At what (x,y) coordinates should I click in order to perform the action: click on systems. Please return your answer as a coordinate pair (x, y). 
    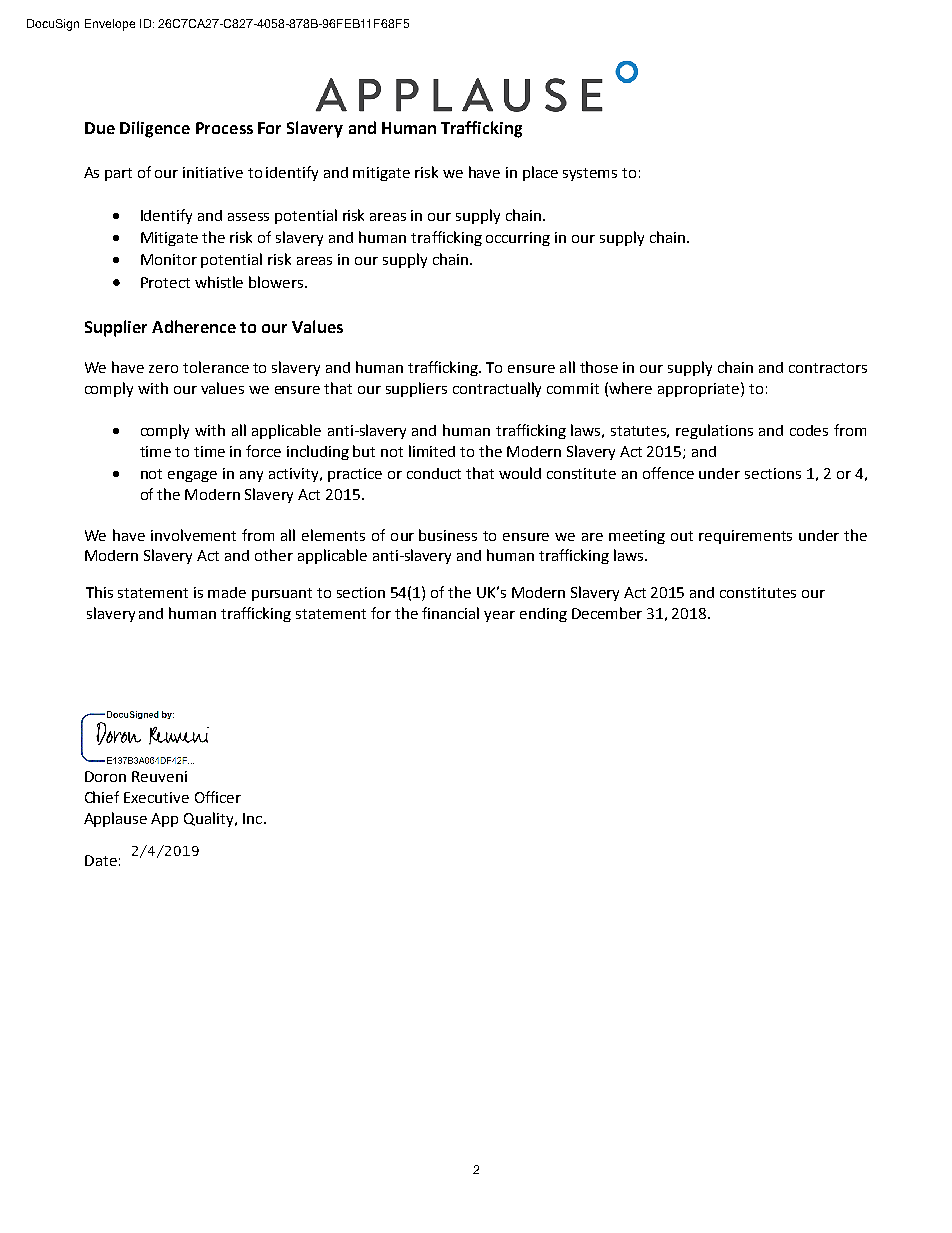
    Looking at the image, I should click on (590, 174).
